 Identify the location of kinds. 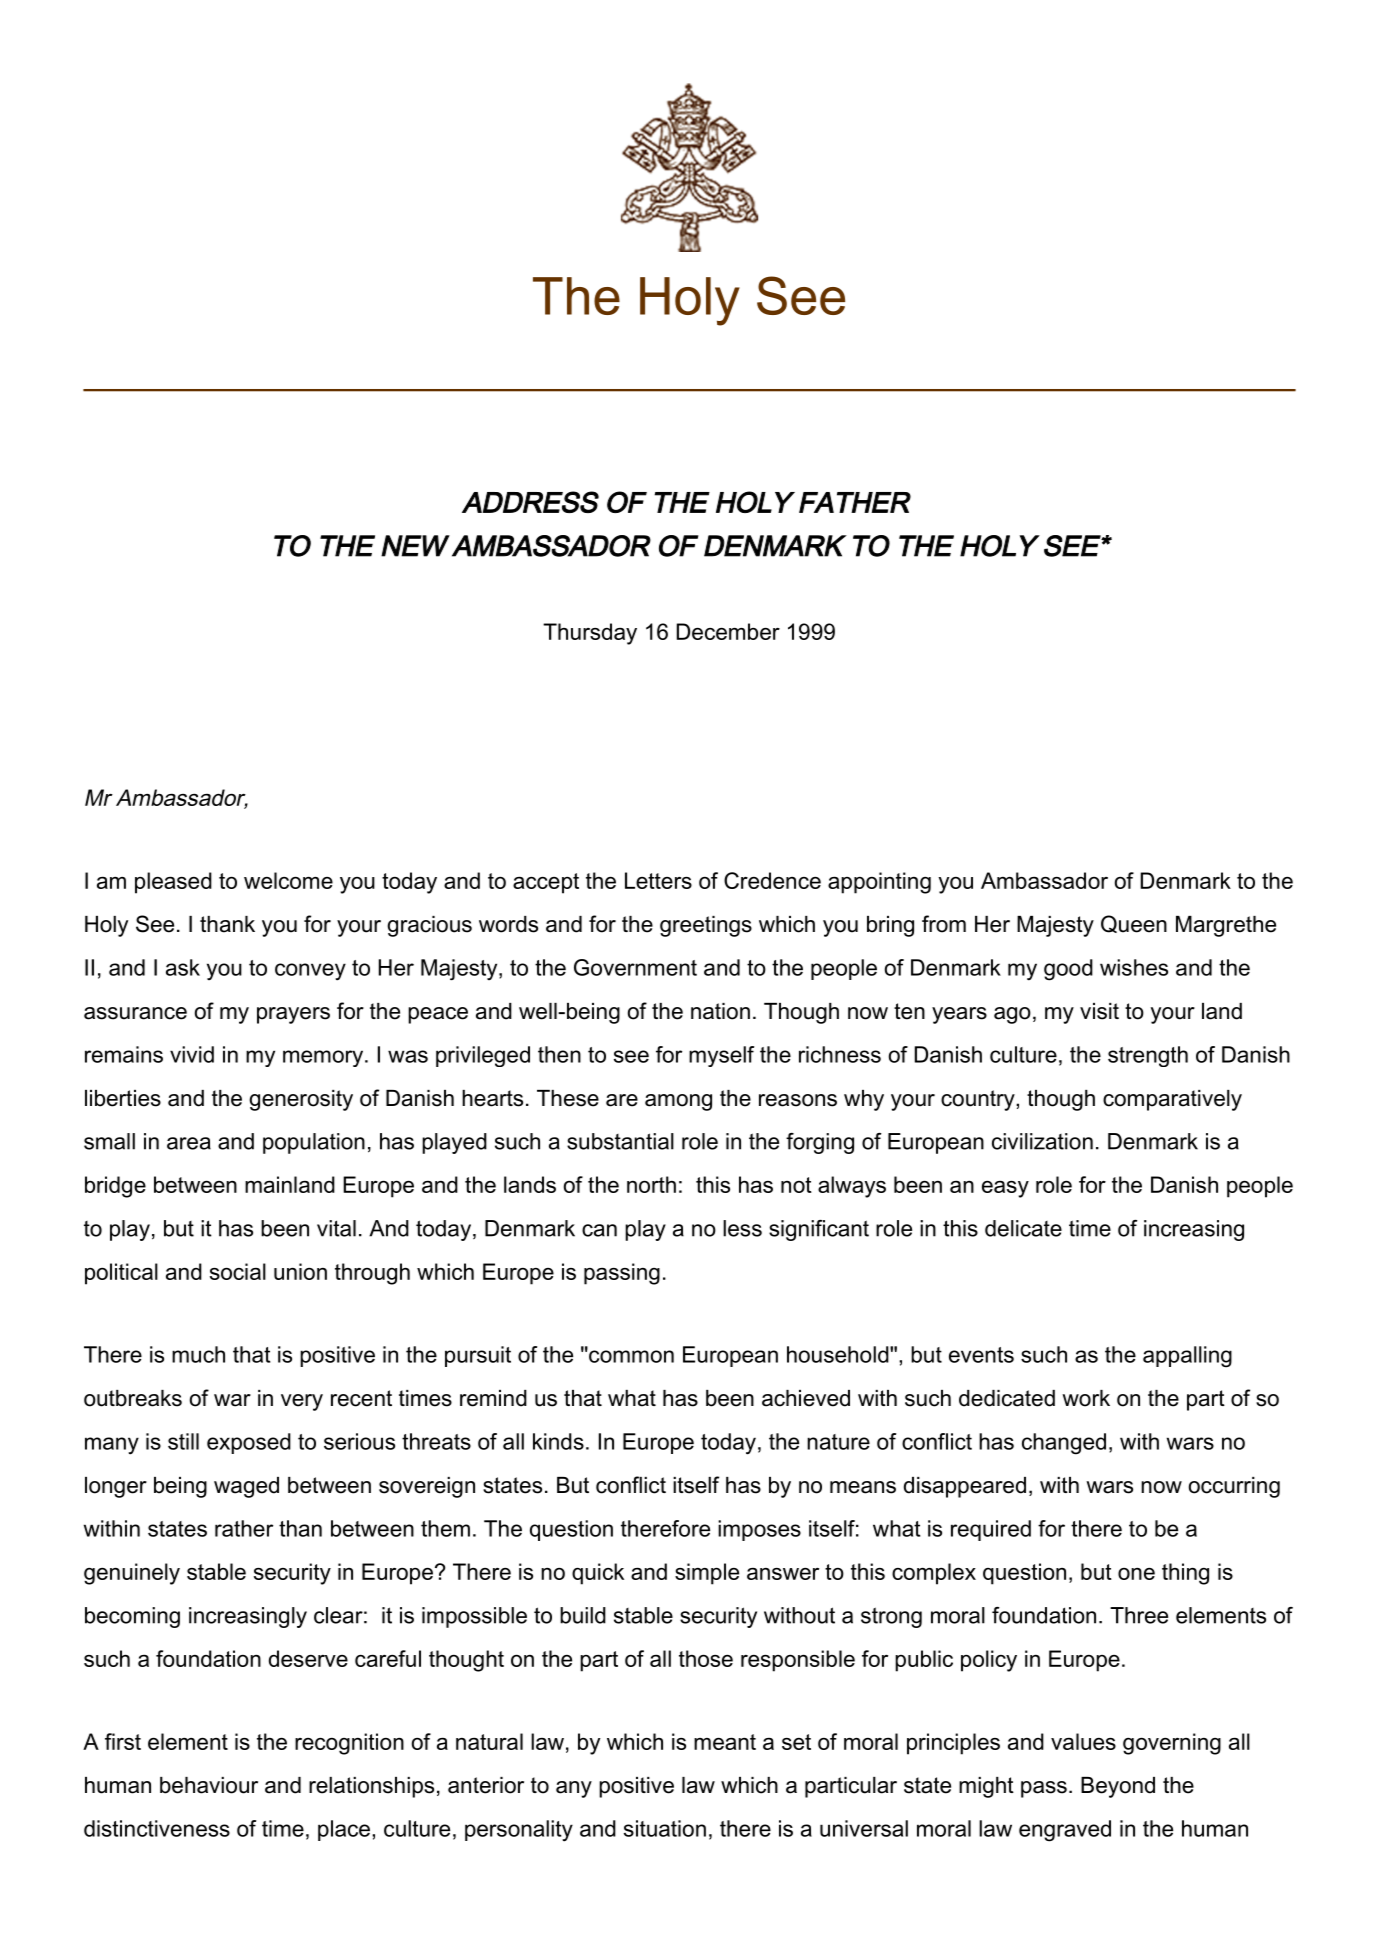
(558, 1441).
